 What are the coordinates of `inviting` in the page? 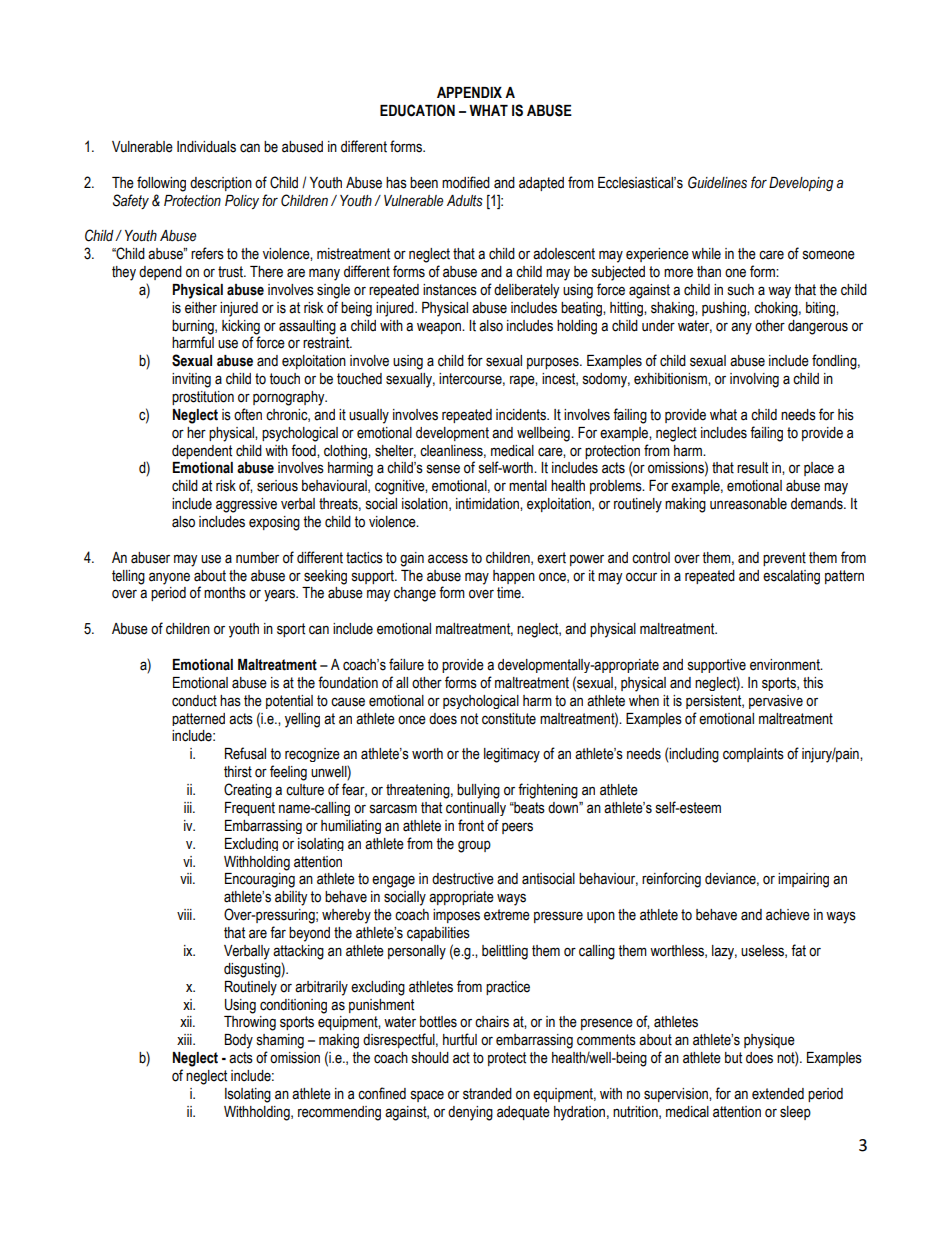 It's located at (191, 380).
